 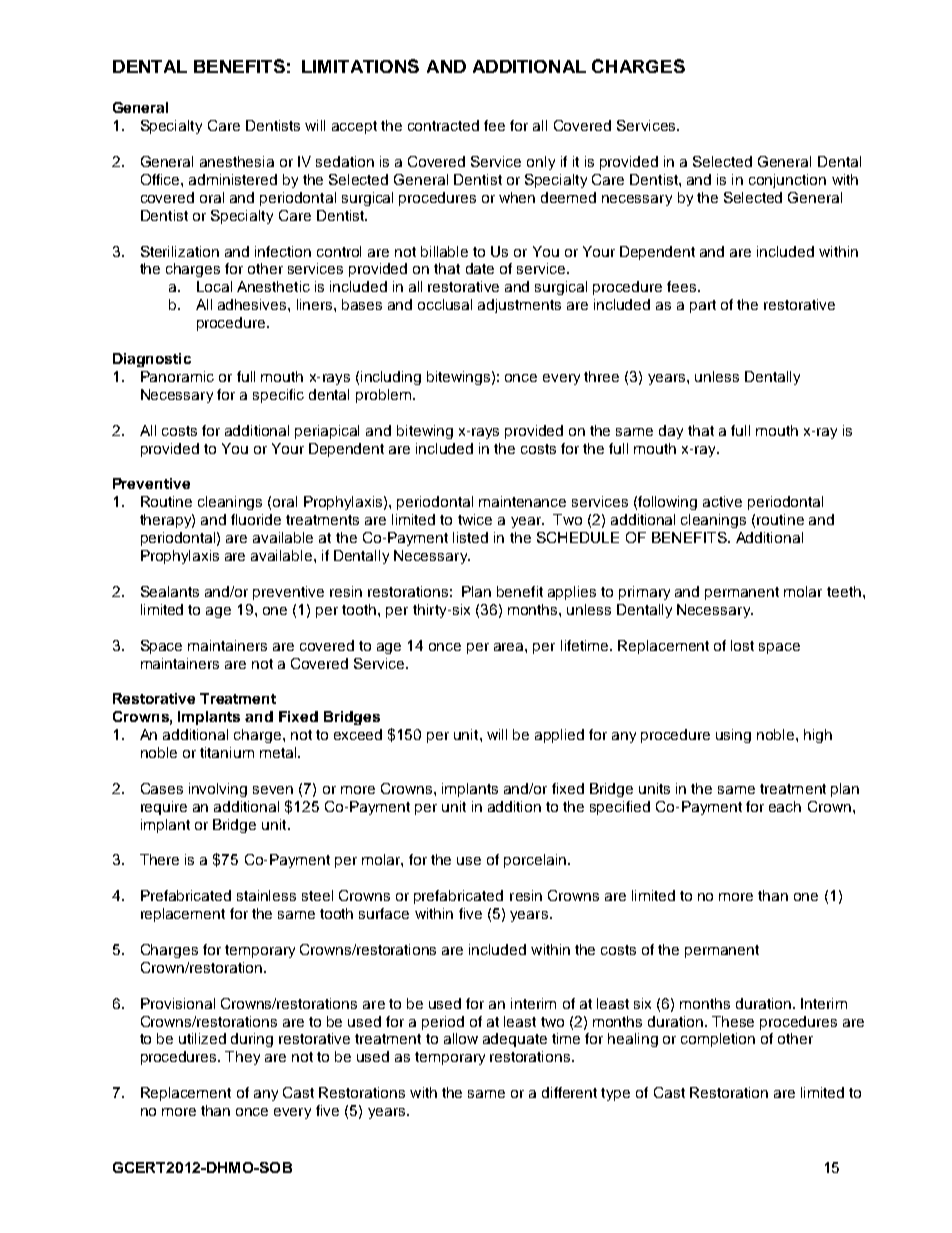 I want to click on titanium, so click(x=227, y=752).
